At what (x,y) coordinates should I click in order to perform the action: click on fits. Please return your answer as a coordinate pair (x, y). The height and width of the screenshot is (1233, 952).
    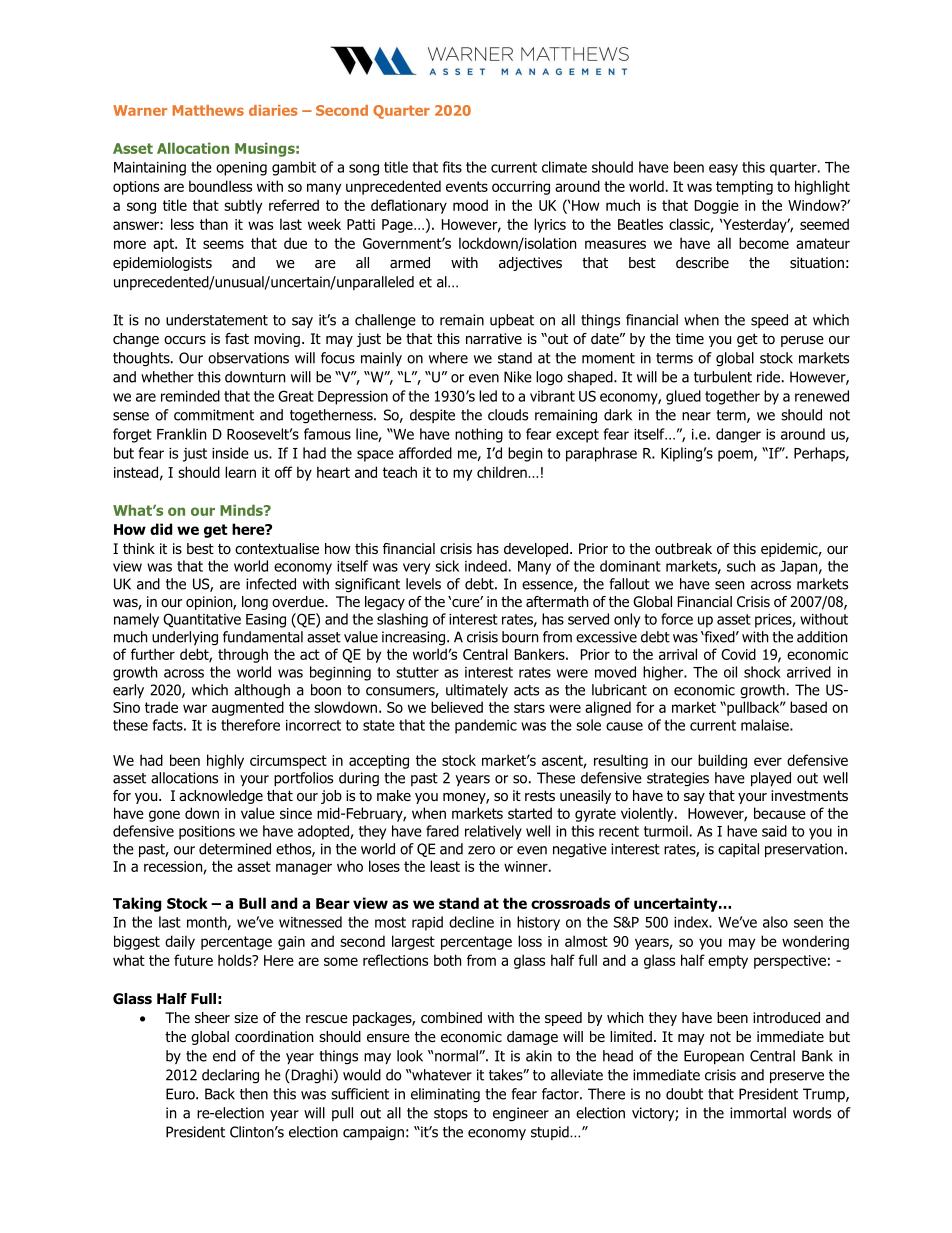
    Looking at the image, I should click on (452, 167).
